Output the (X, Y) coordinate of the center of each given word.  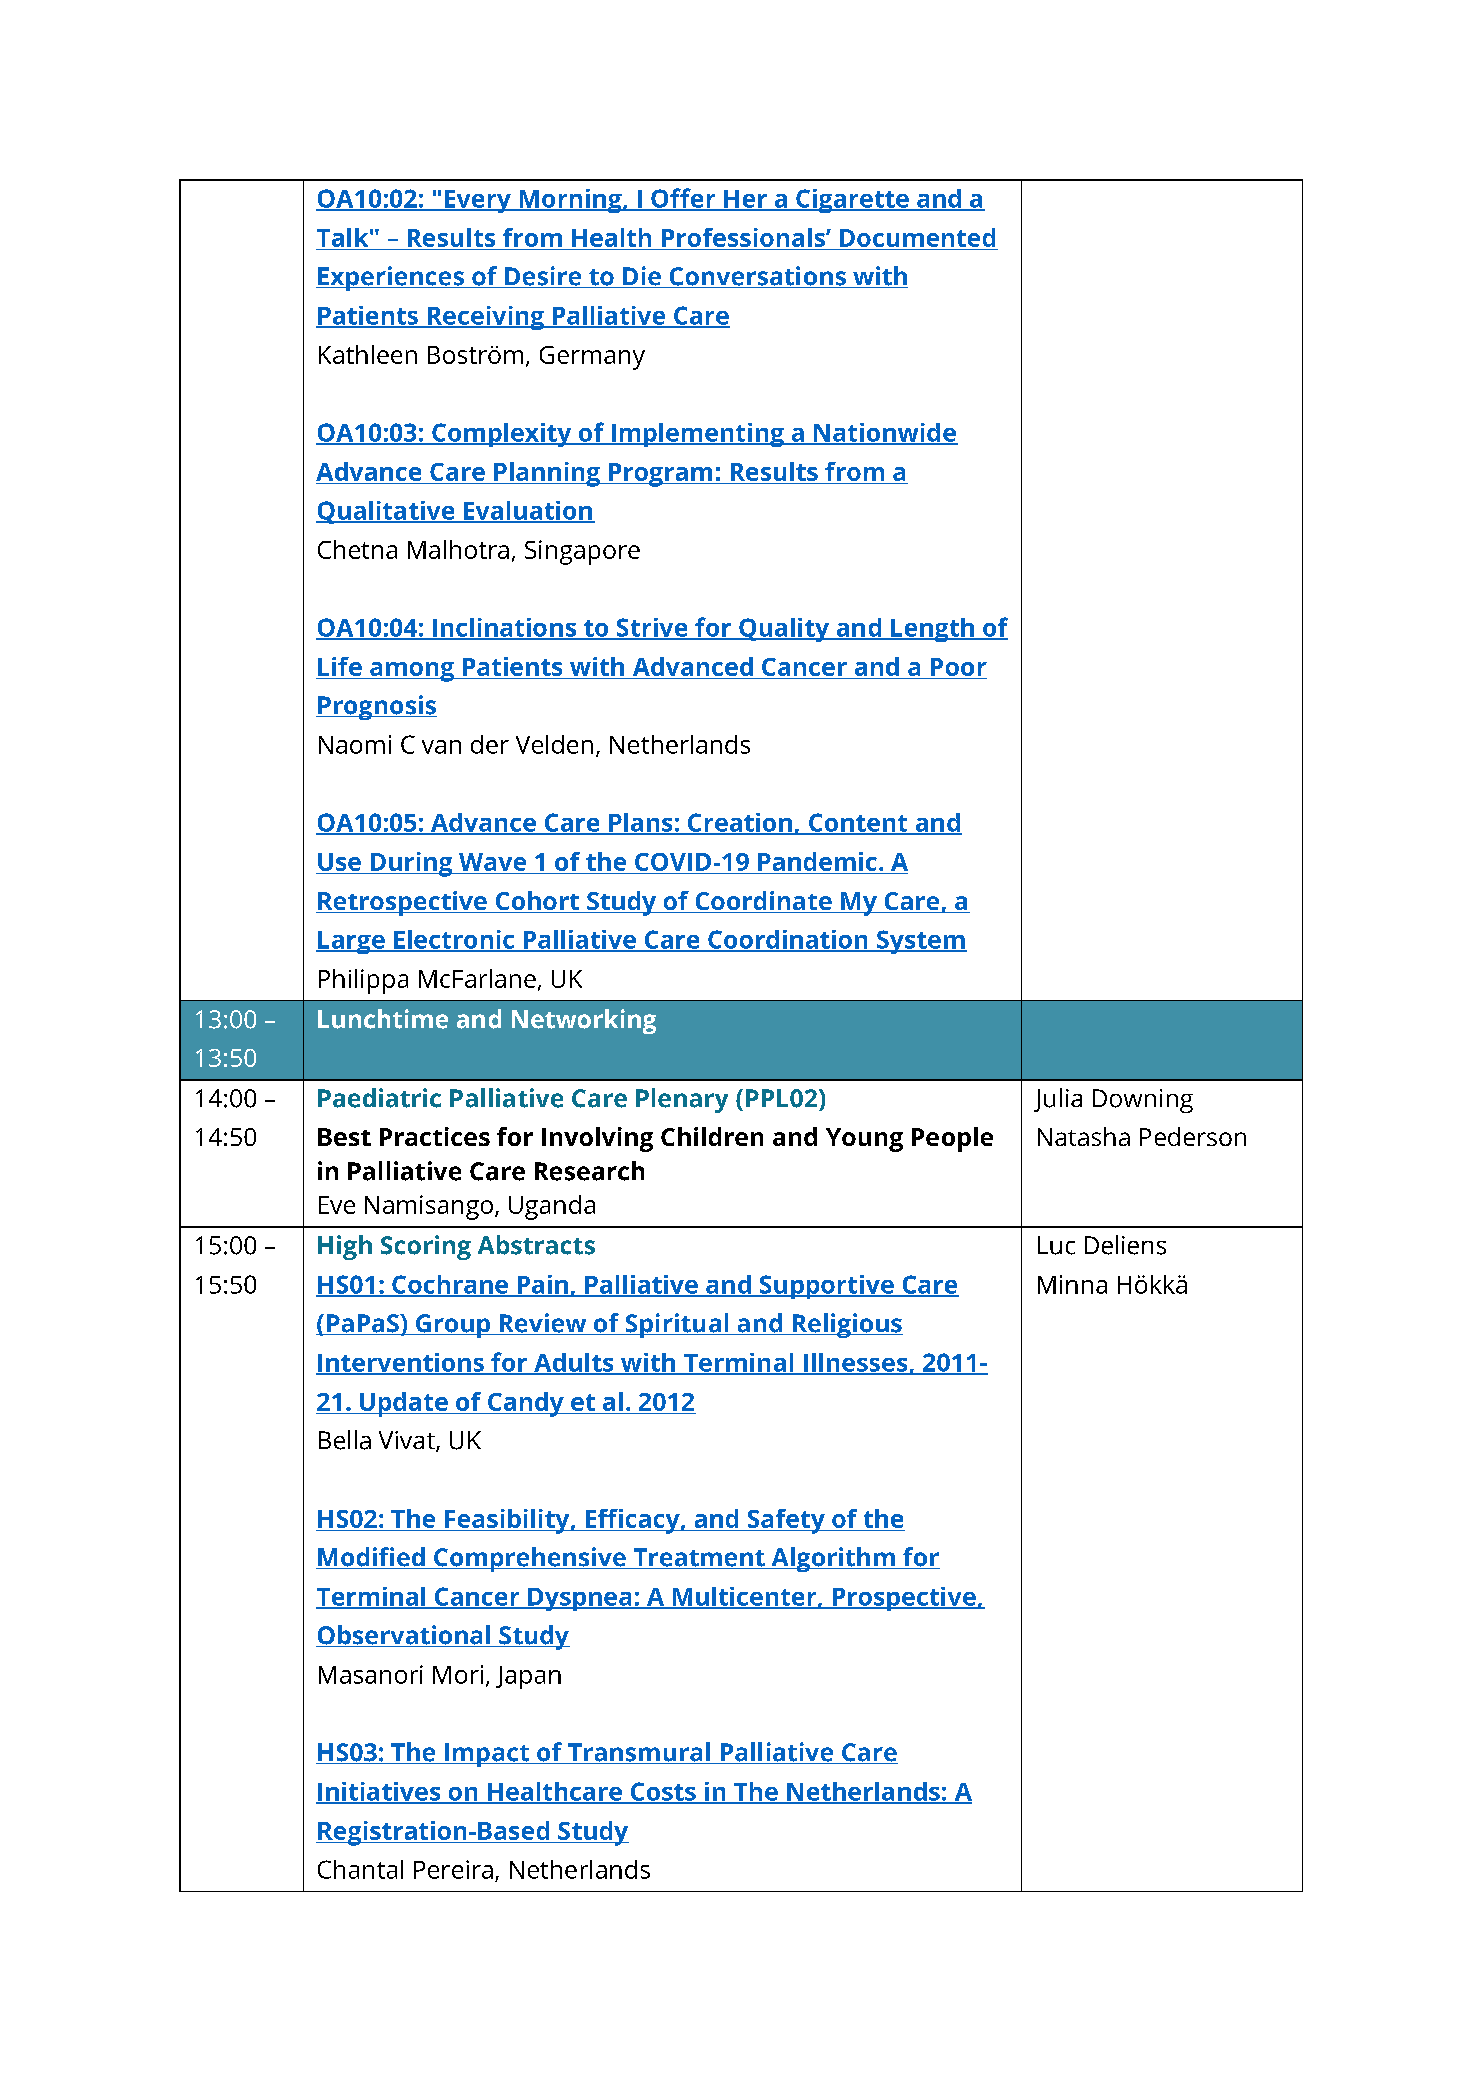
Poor (959, 667)
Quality (784, 630)
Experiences (391, 278)
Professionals (744, 237)
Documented (917, 237)
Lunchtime (383, 1019)
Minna (1072, 1284)
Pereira (453, 1869)
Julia (1058, 1100)
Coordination (788, 940)
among (412, 672)
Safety (786, 1521)
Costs (663, 1792)
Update (404, 1404)
